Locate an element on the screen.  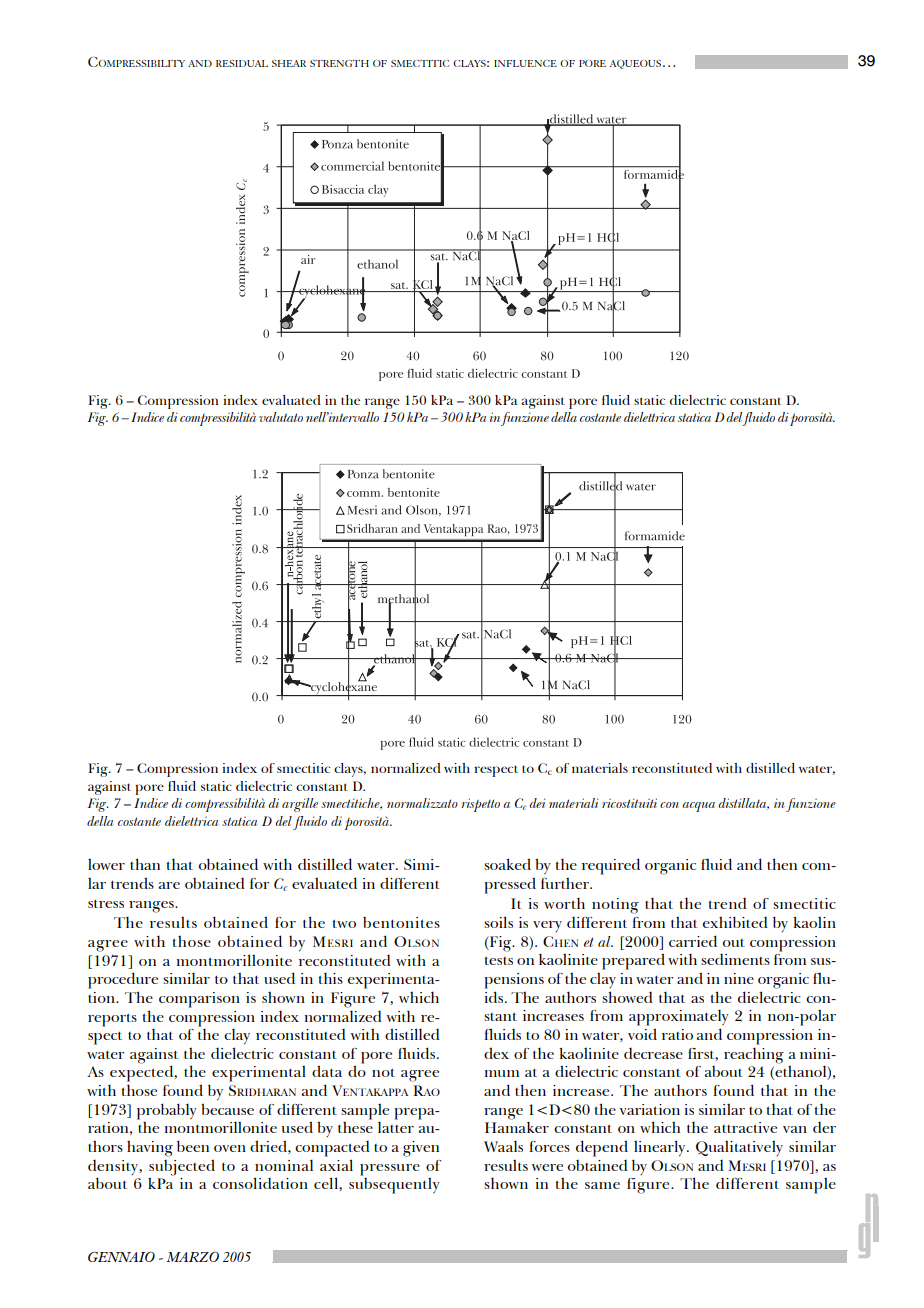
subsequently is located at coordinates (394, 1185).
